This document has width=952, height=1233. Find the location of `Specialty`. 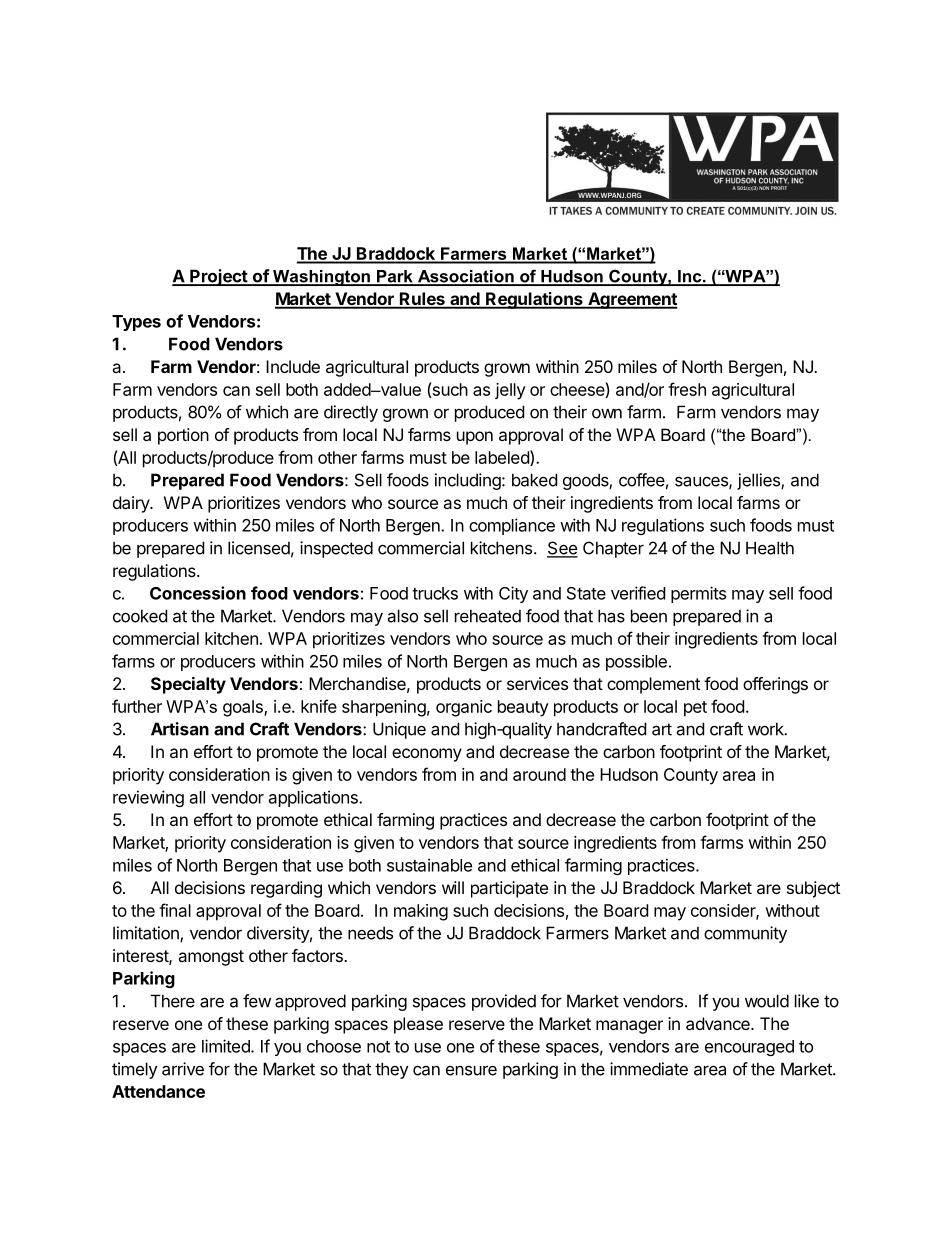

Specialty is located at coordinates (188, 685).
